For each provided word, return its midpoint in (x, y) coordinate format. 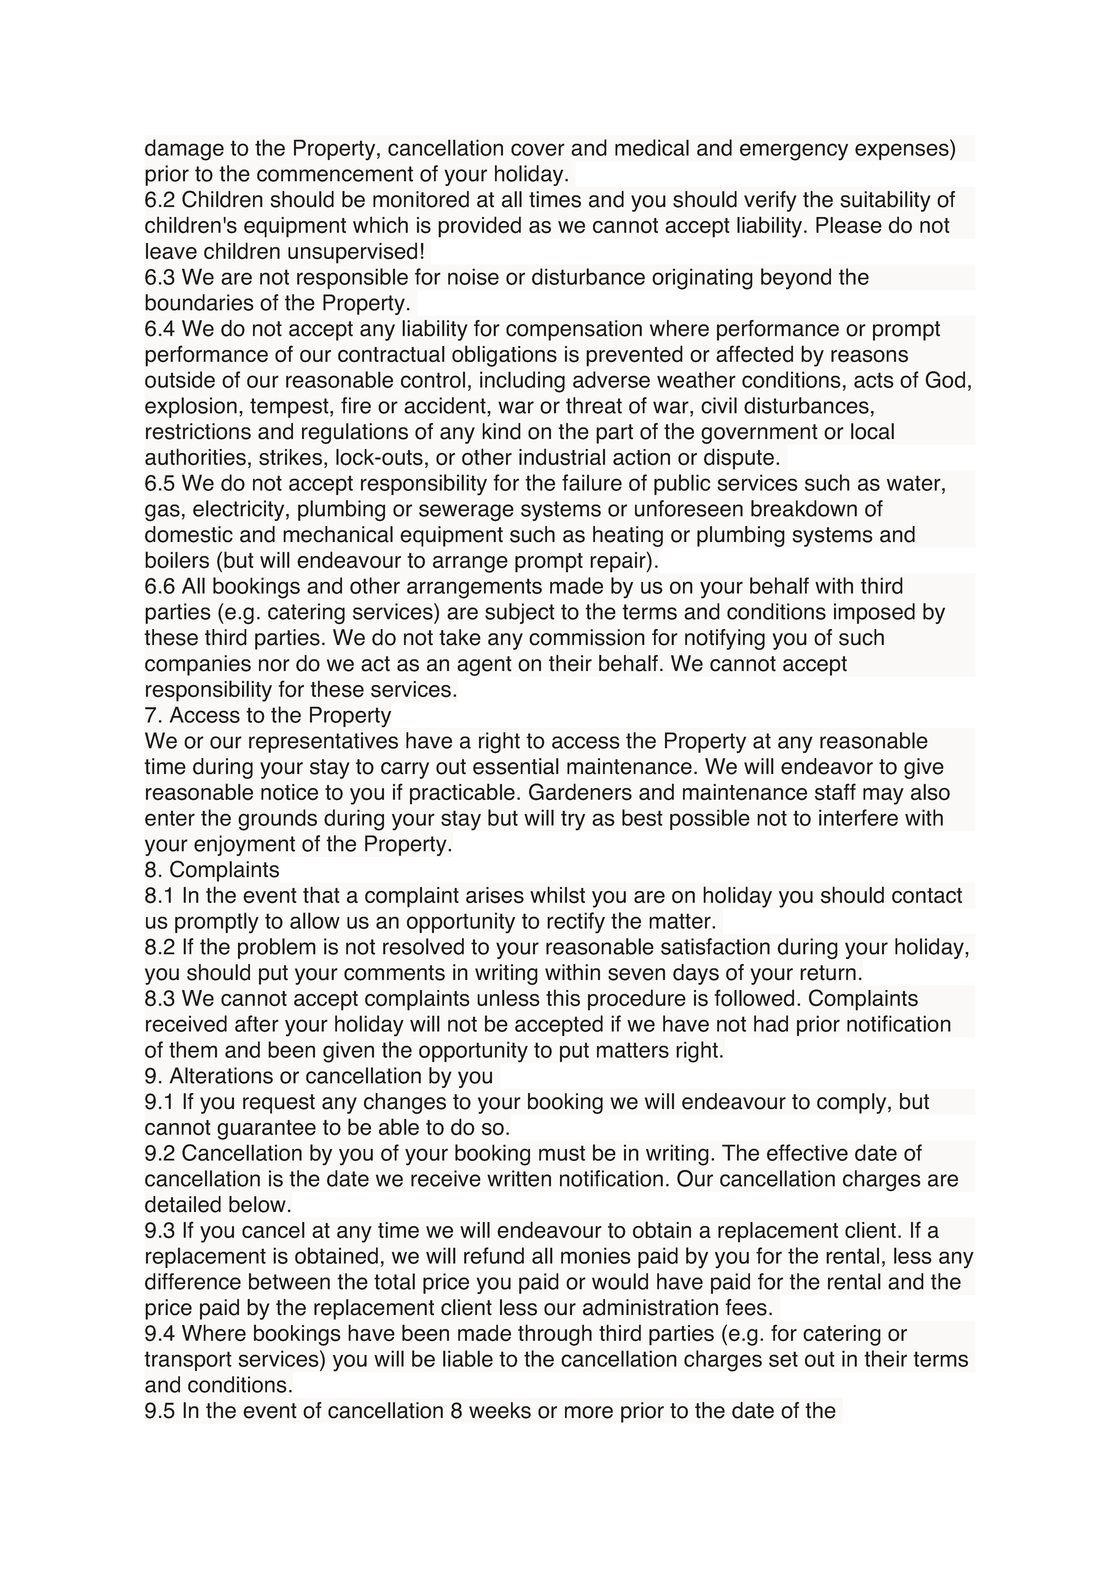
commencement (335, 174)
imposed (874, 613)
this (563, 998)
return (828, 973)
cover (538, 149)
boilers (177, 560)
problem (277, 948)
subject (520, 613)
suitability (886, 201)
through (555, 1335)
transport (188, 1361)
